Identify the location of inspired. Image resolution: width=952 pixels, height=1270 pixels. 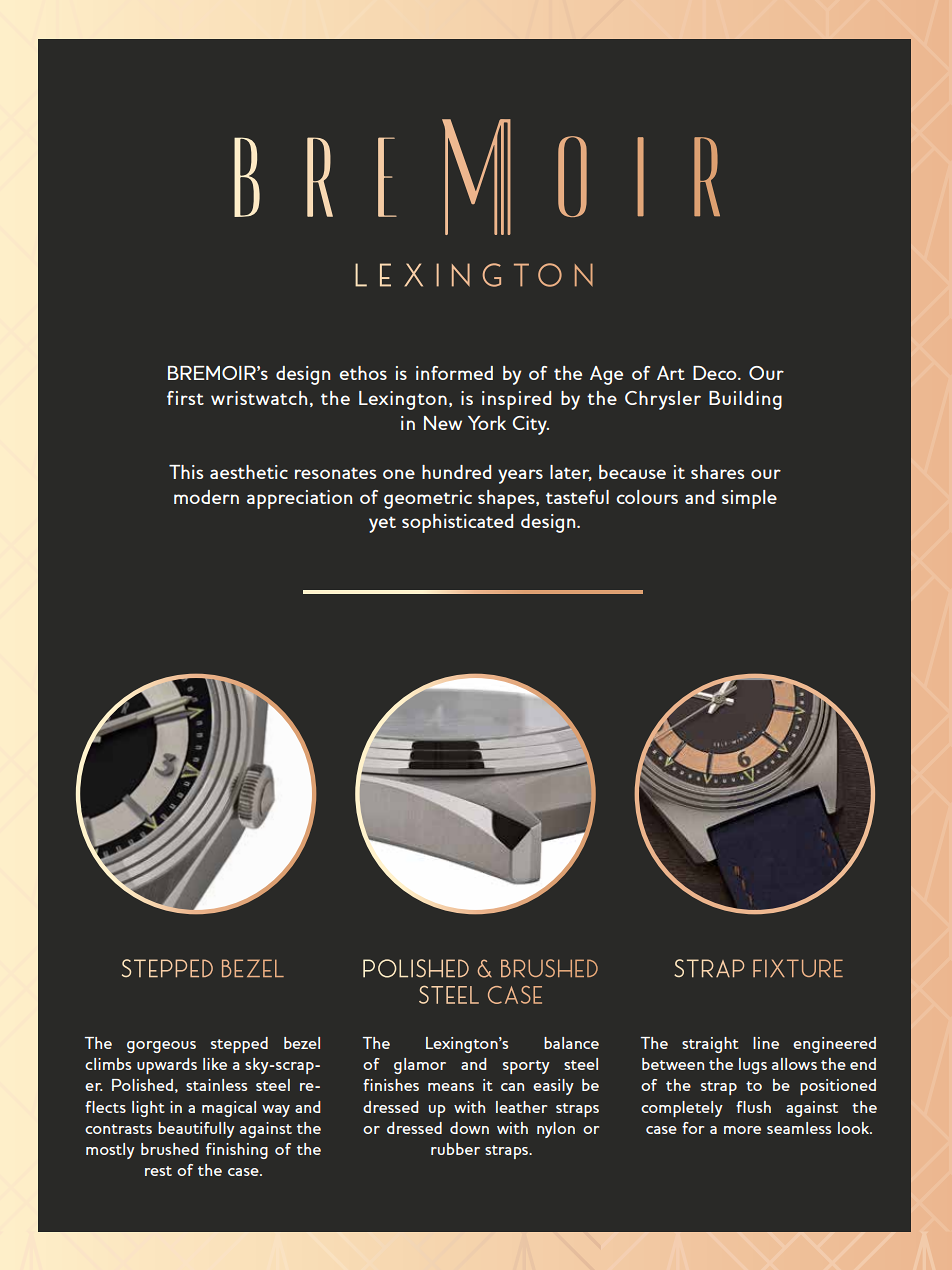
(516, 400).
